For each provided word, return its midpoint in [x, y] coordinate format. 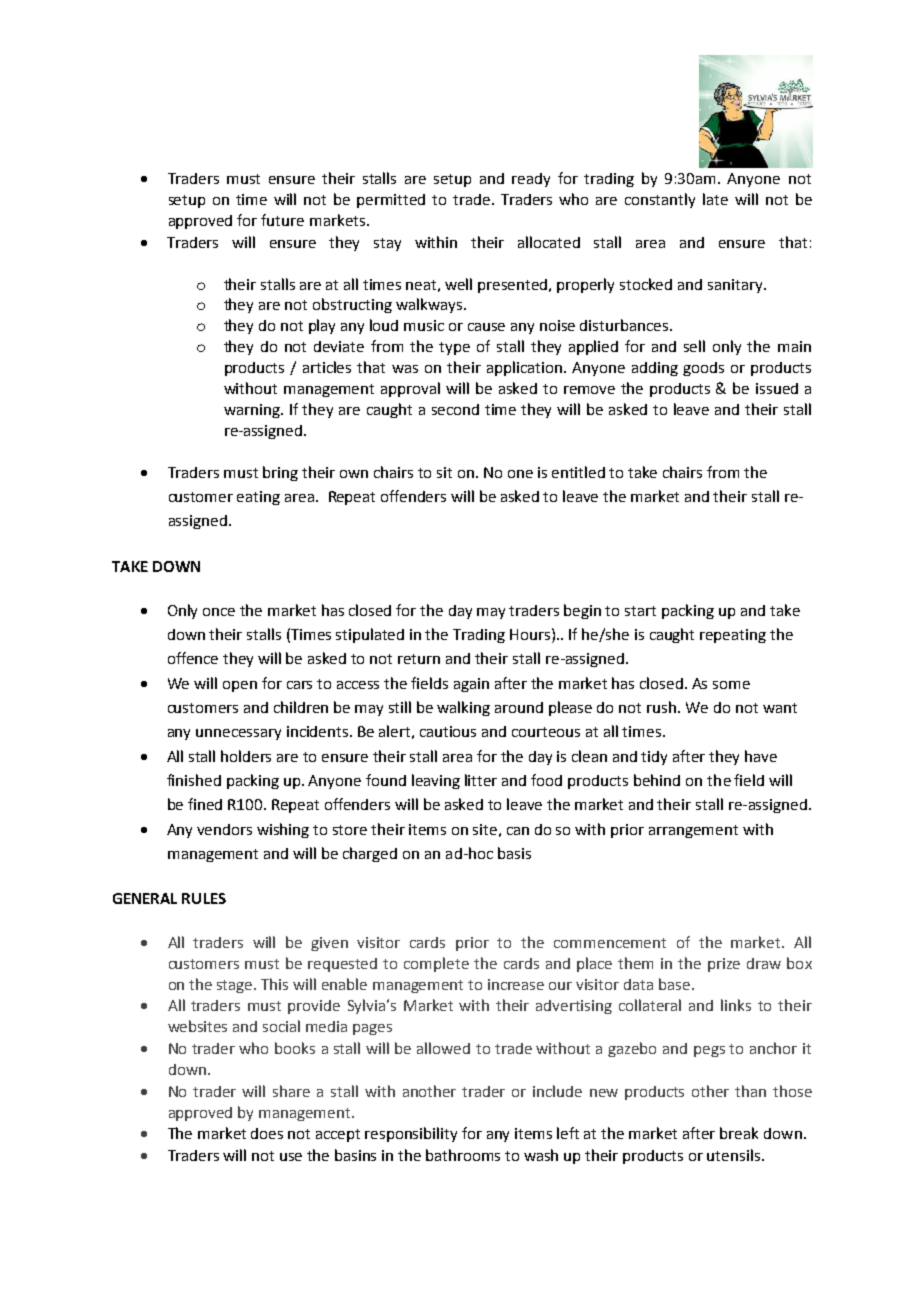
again [471, 685]
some [731, 685]
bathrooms [463, 1155]
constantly [660, 200]
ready [531, 180]
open [240, 686]
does [267, 1133]
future [282, 220]
